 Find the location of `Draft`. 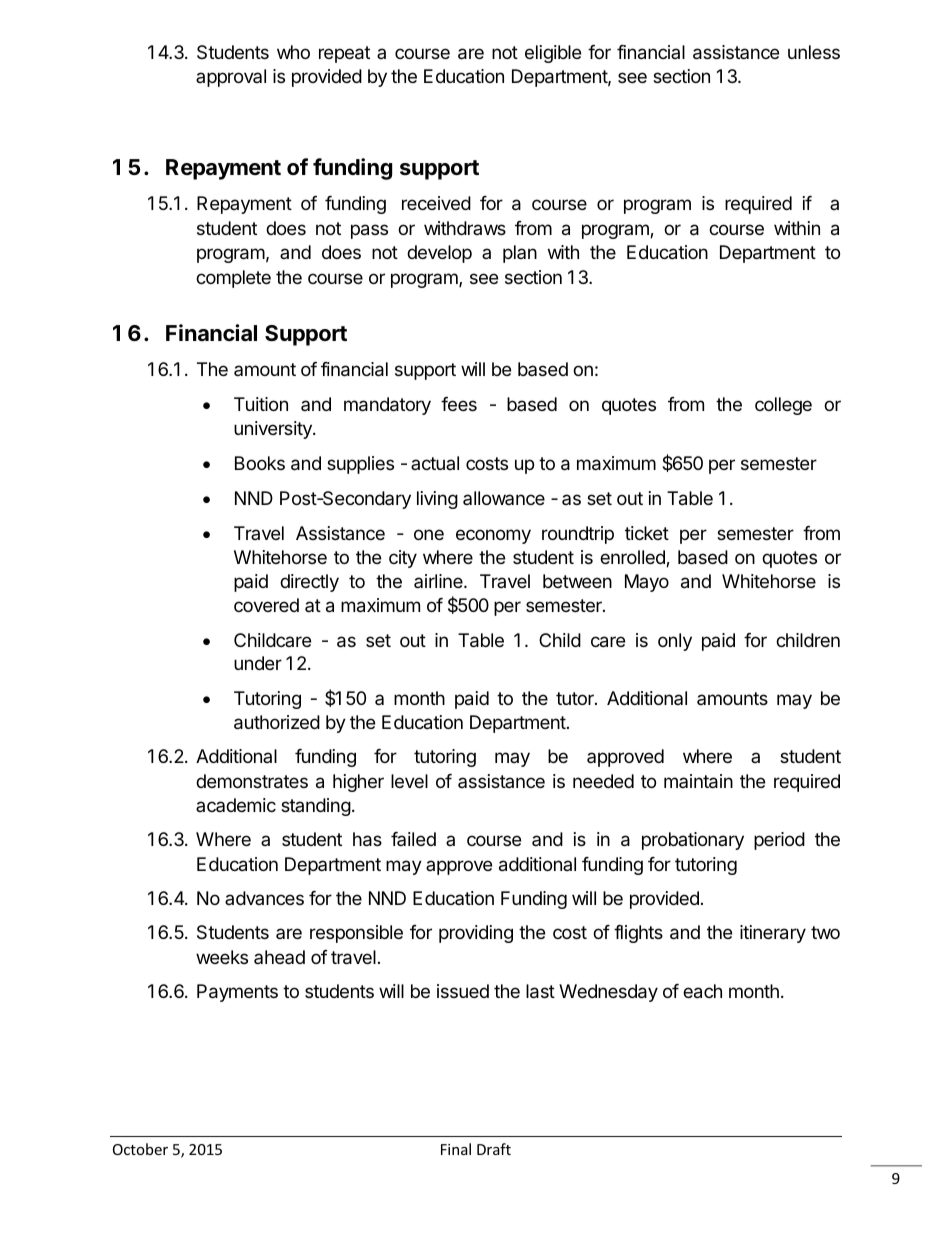

Draft is located at coordinates (494, 1149).
